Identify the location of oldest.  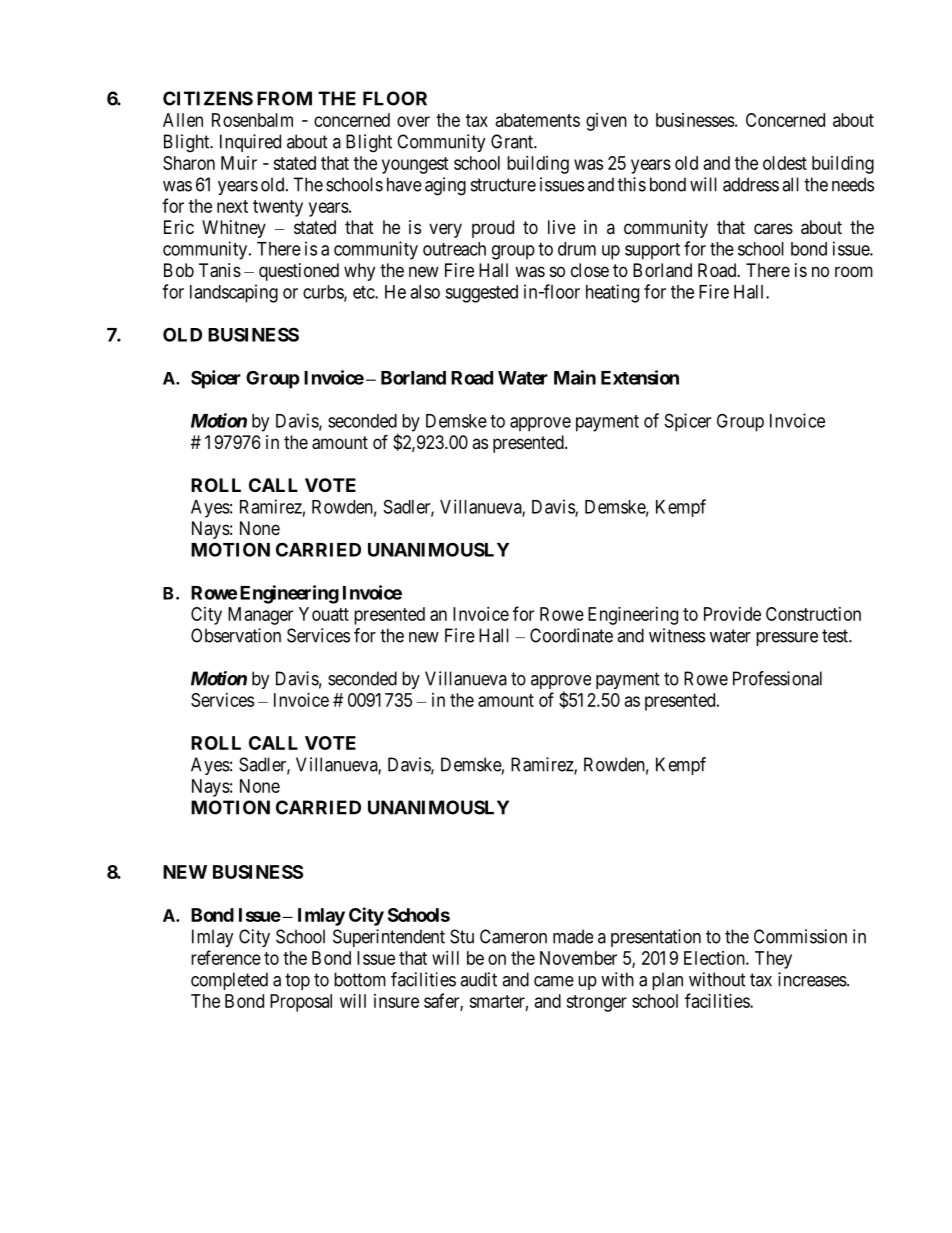
(785, 163).
